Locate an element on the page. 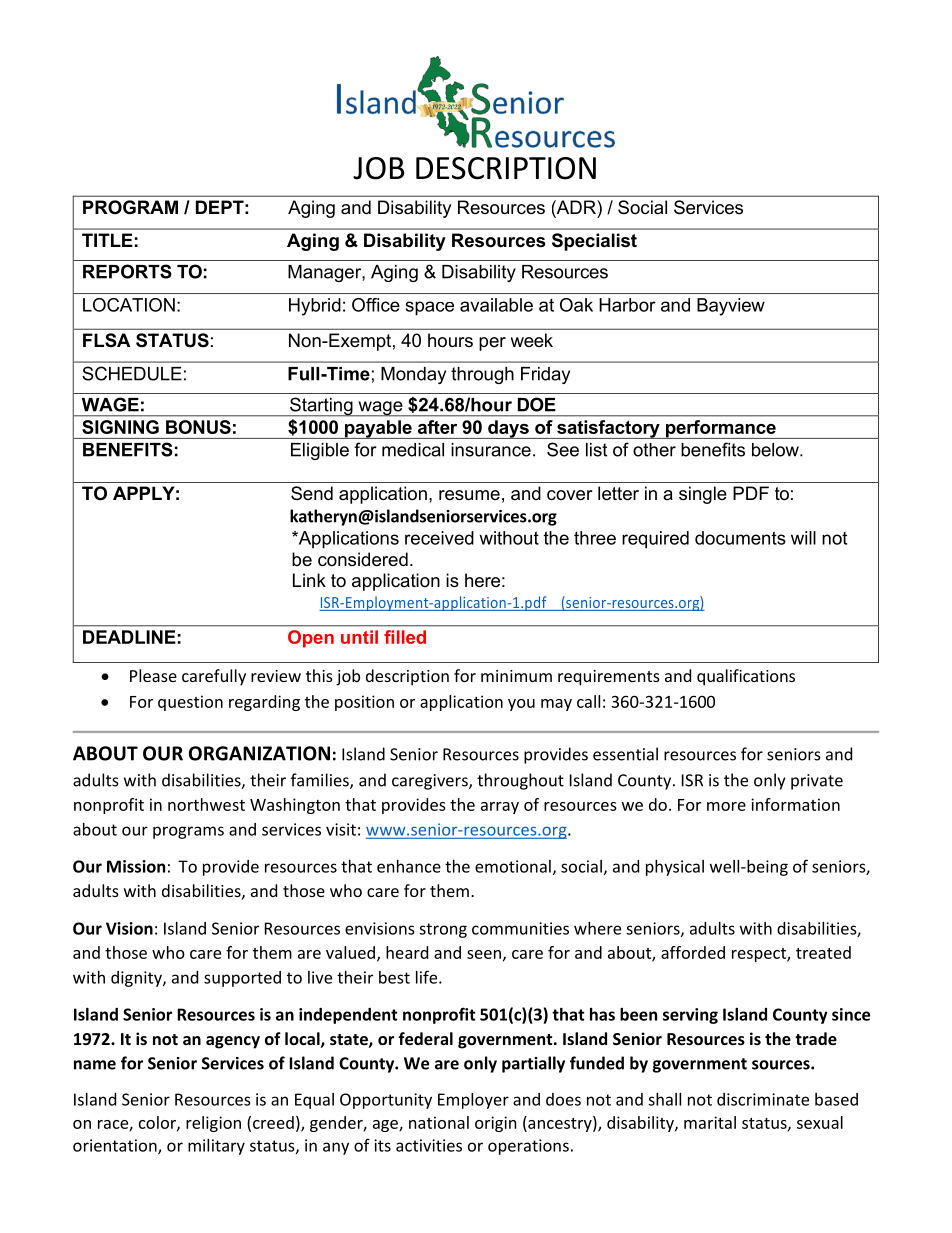 This page has height=1233, width=952. Harbor is located at coordinates (627, 305).
